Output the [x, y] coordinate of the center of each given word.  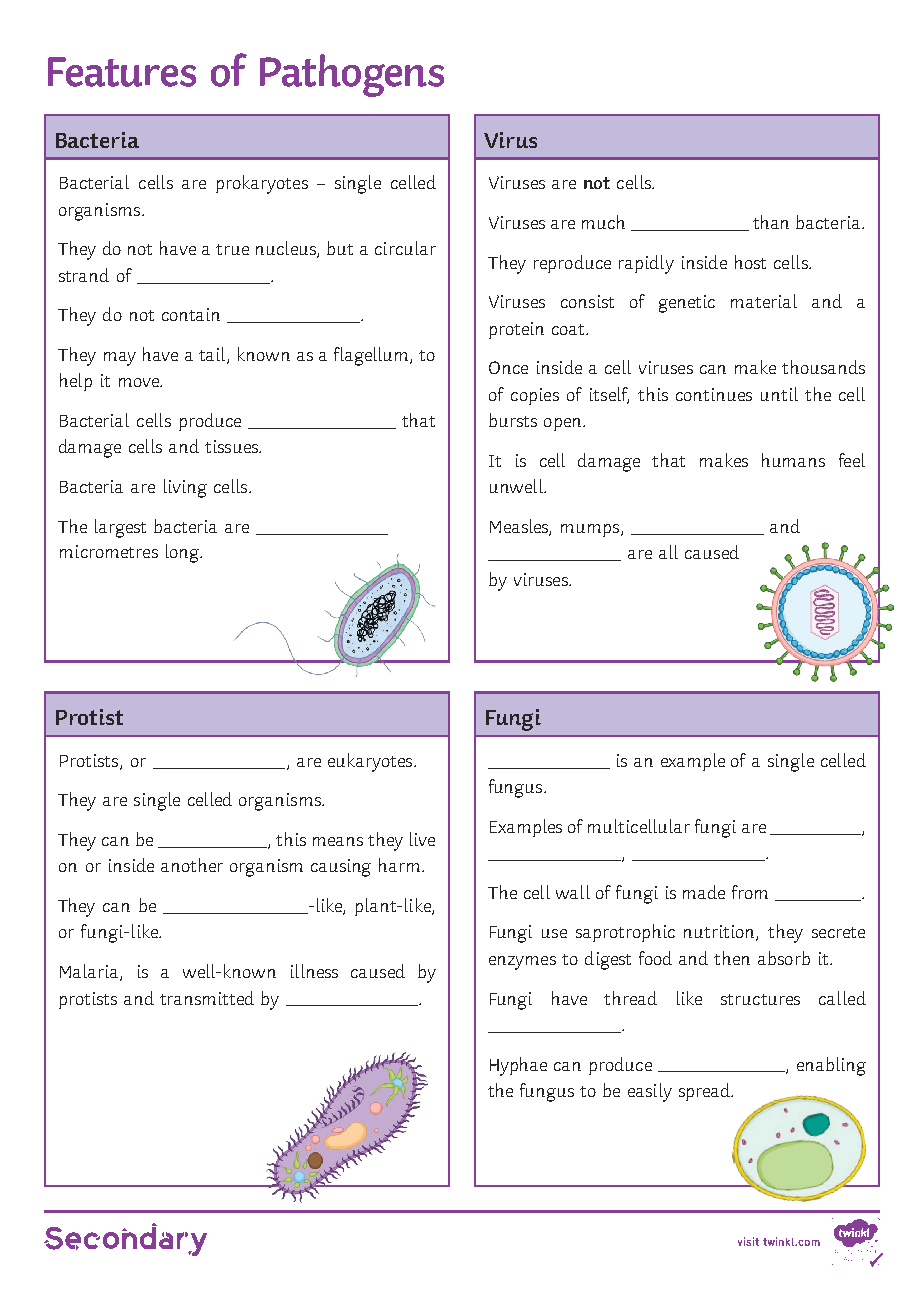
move [140, 382]
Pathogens [352, 75]
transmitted [207, 998]
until [779, 394]
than [771, 222]
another [192, 865]
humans [793, 460]
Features [122, 72]
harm [401, 865]
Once [508, 367]
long [184, 553]
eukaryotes [371, 762]
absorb [784, 958]
